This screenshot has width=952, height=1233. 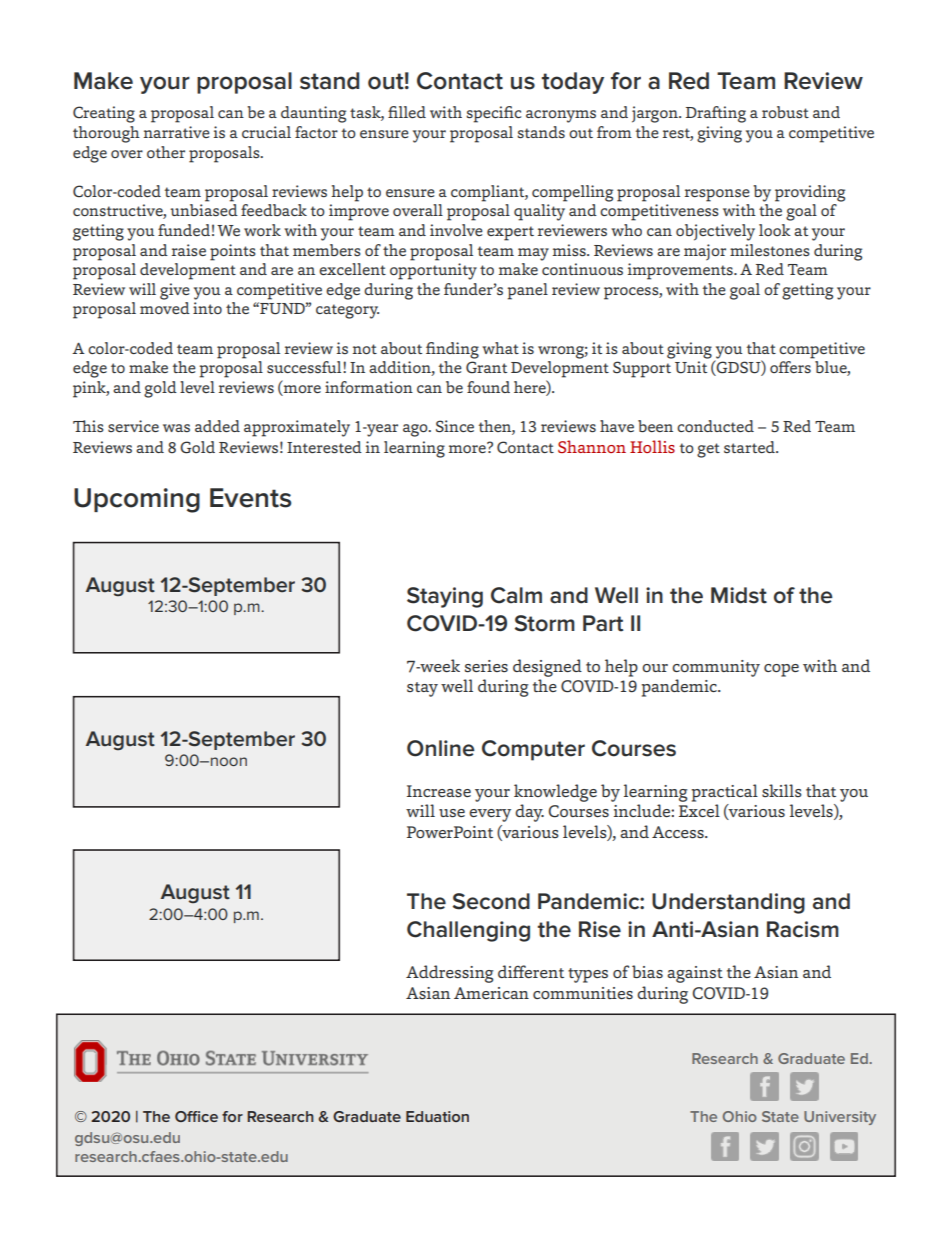 What do you see at coordinates (790, 367) in the screenshot?
I see `offers` at bounding box center [790, 367].
